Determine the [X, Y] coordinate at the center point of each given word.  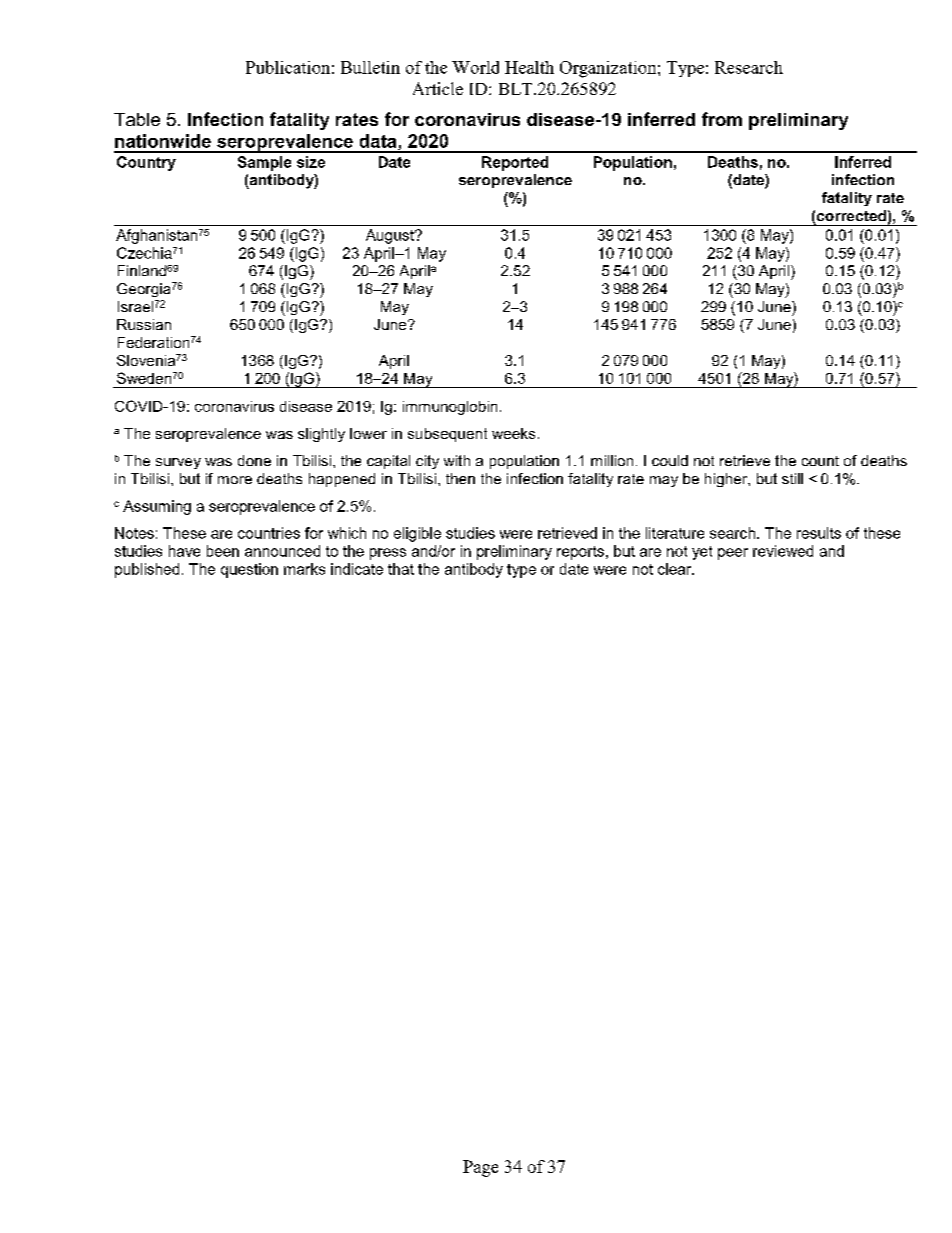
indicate [357, 569]
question [249, 570]
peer [733, 554]
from [722, 119]
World [475, 67]
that [401, 569]
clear [676, 569]
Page [480, 1168]
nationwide [163, 141]
